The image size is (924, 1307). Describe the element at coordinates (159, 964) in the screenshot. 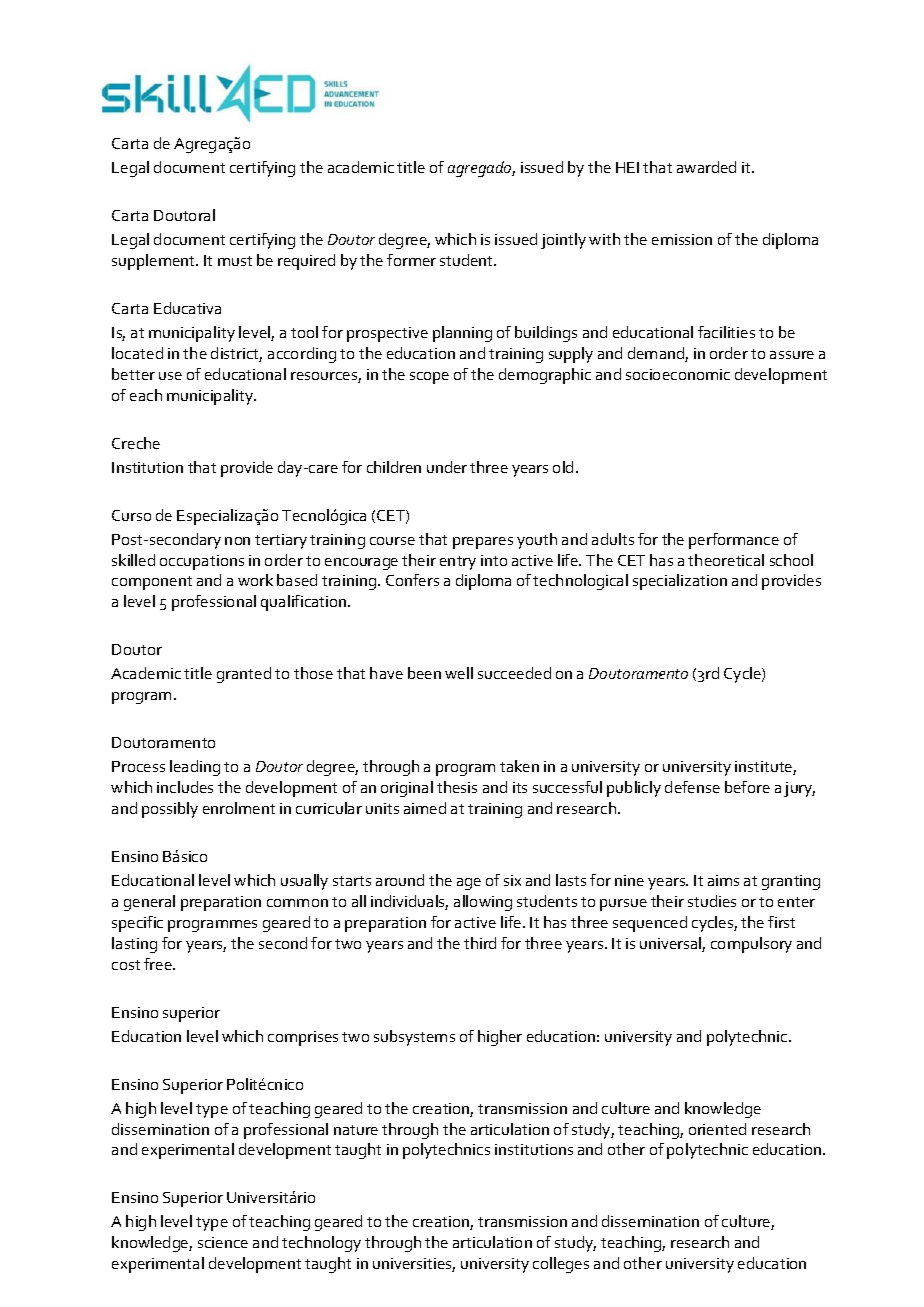

I see `free` at that location.
